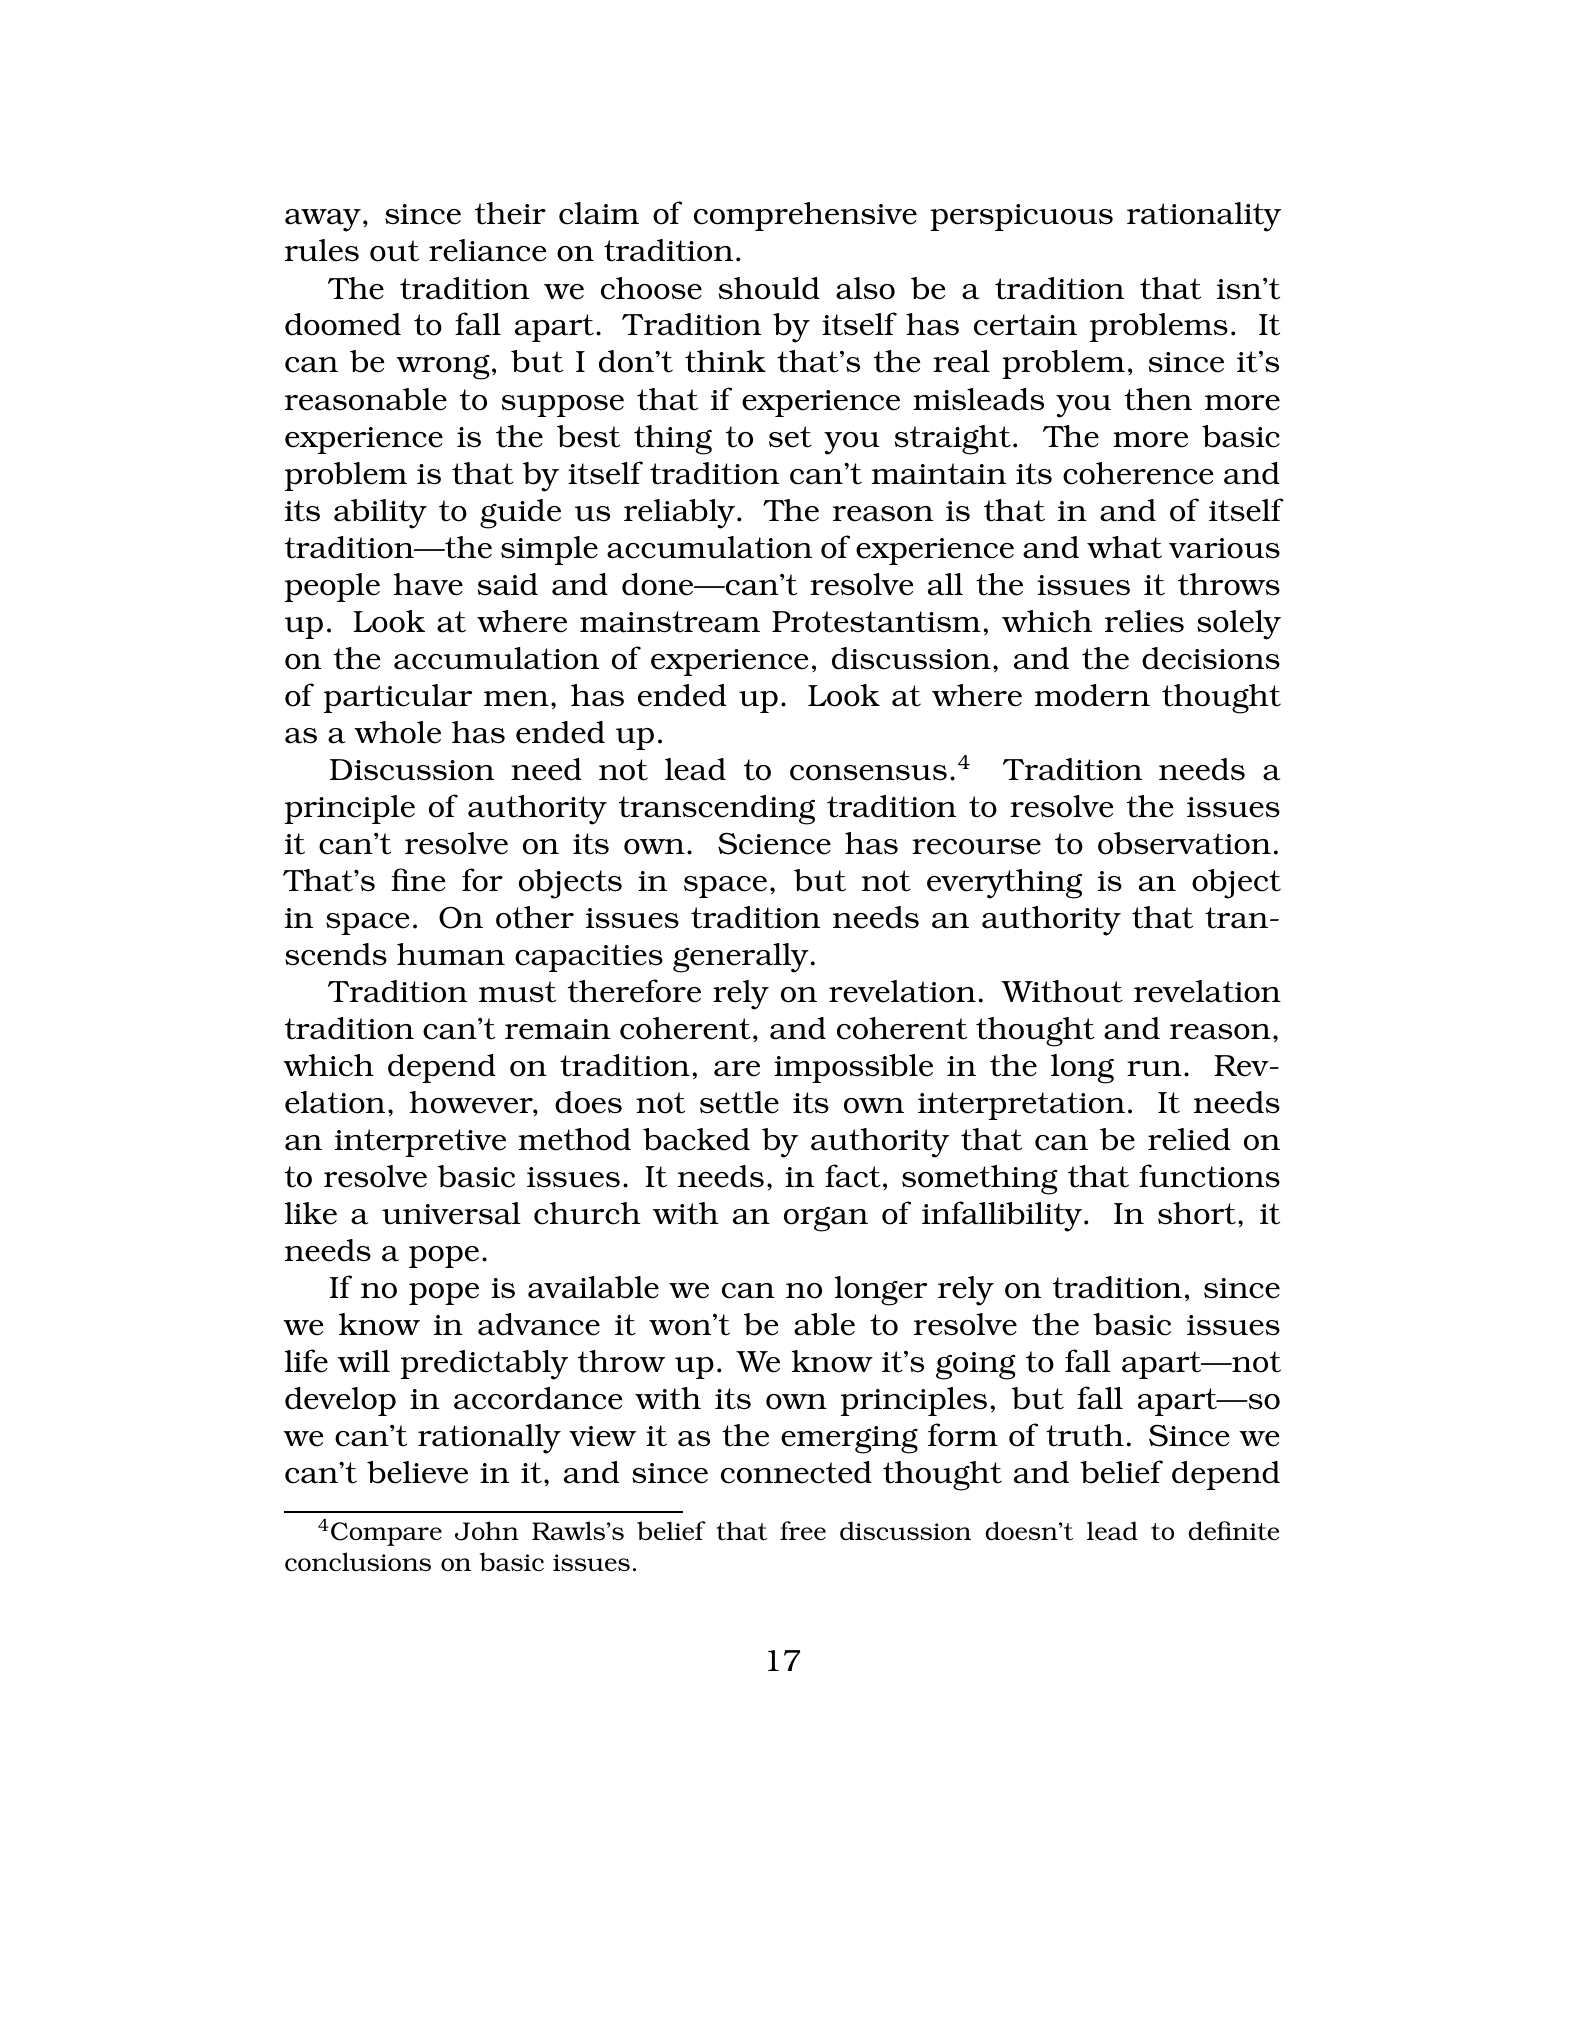  Describe the element at coordinates (417, 1472) in the screenshot. I see `believe` at that location.
